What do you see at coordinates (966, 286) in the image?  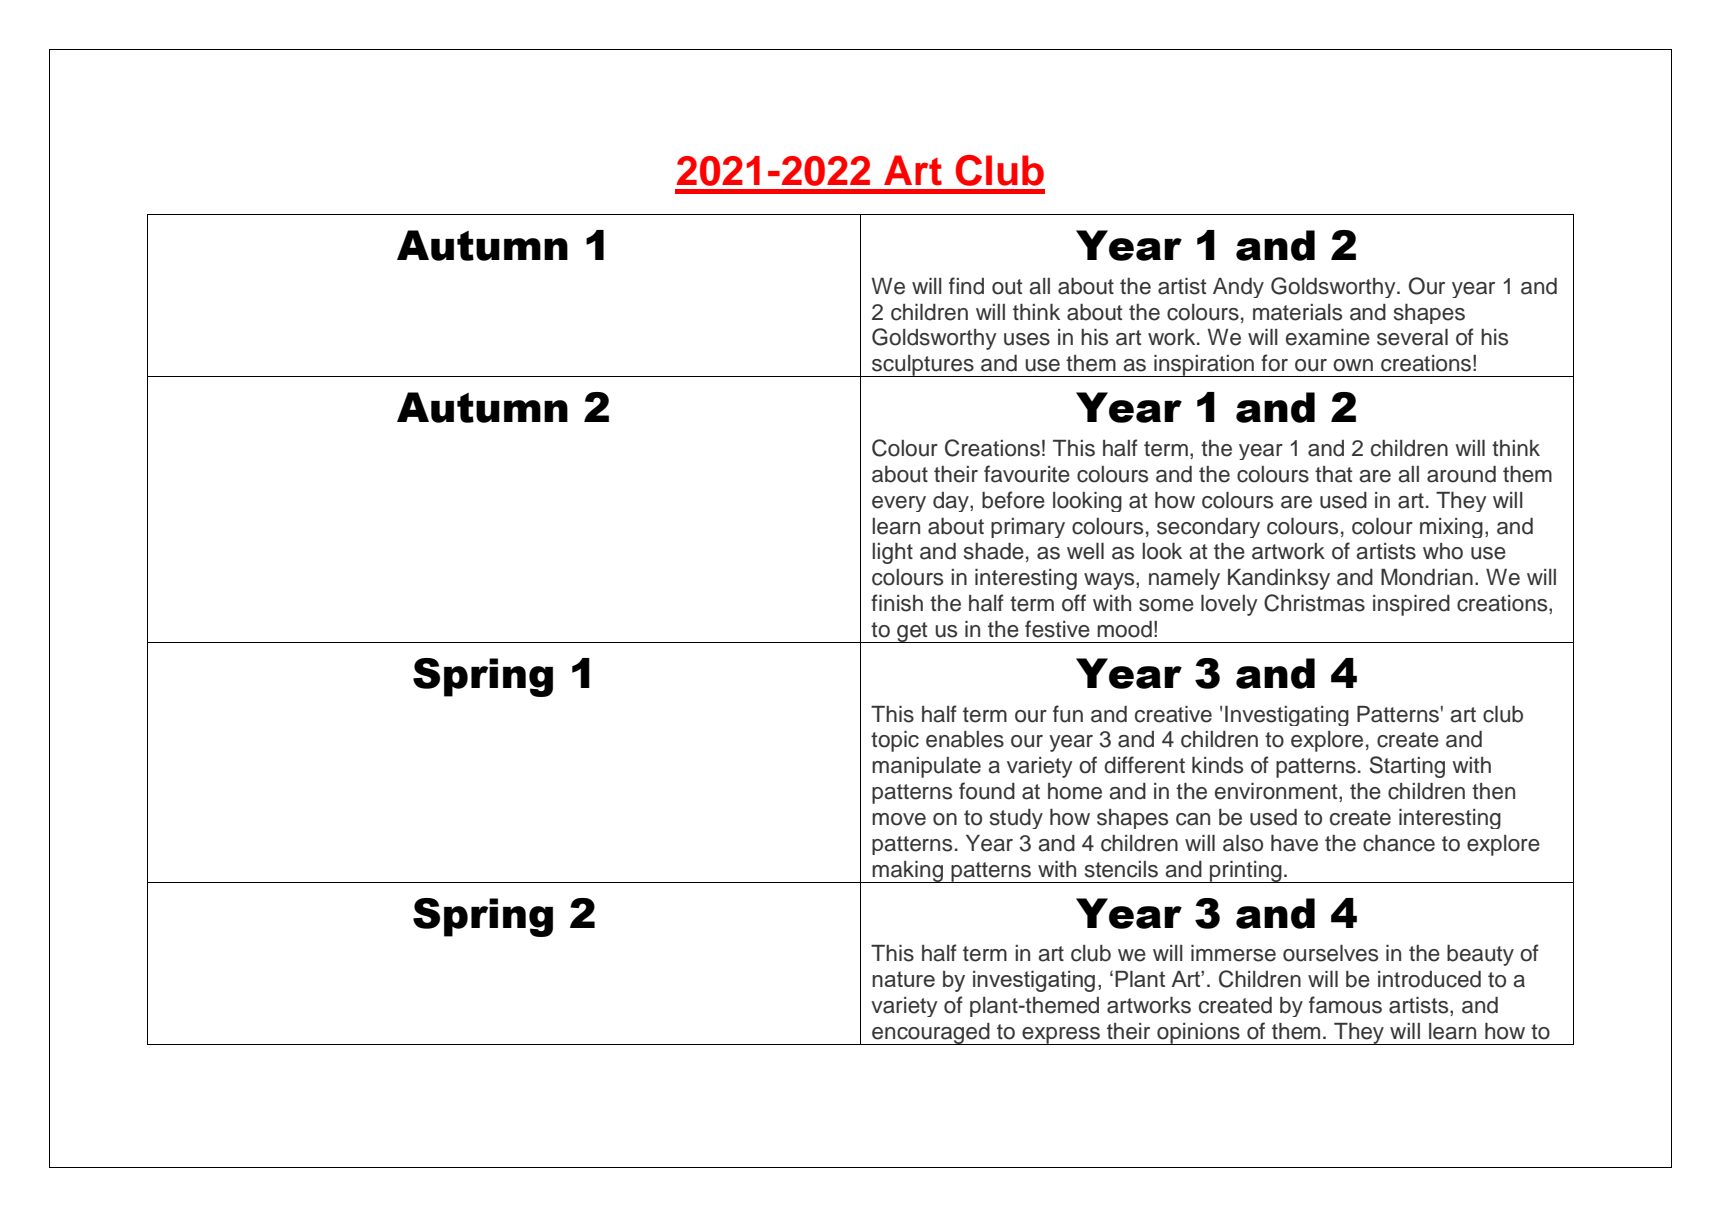 I see `find` at bounding box center [966, 286].
